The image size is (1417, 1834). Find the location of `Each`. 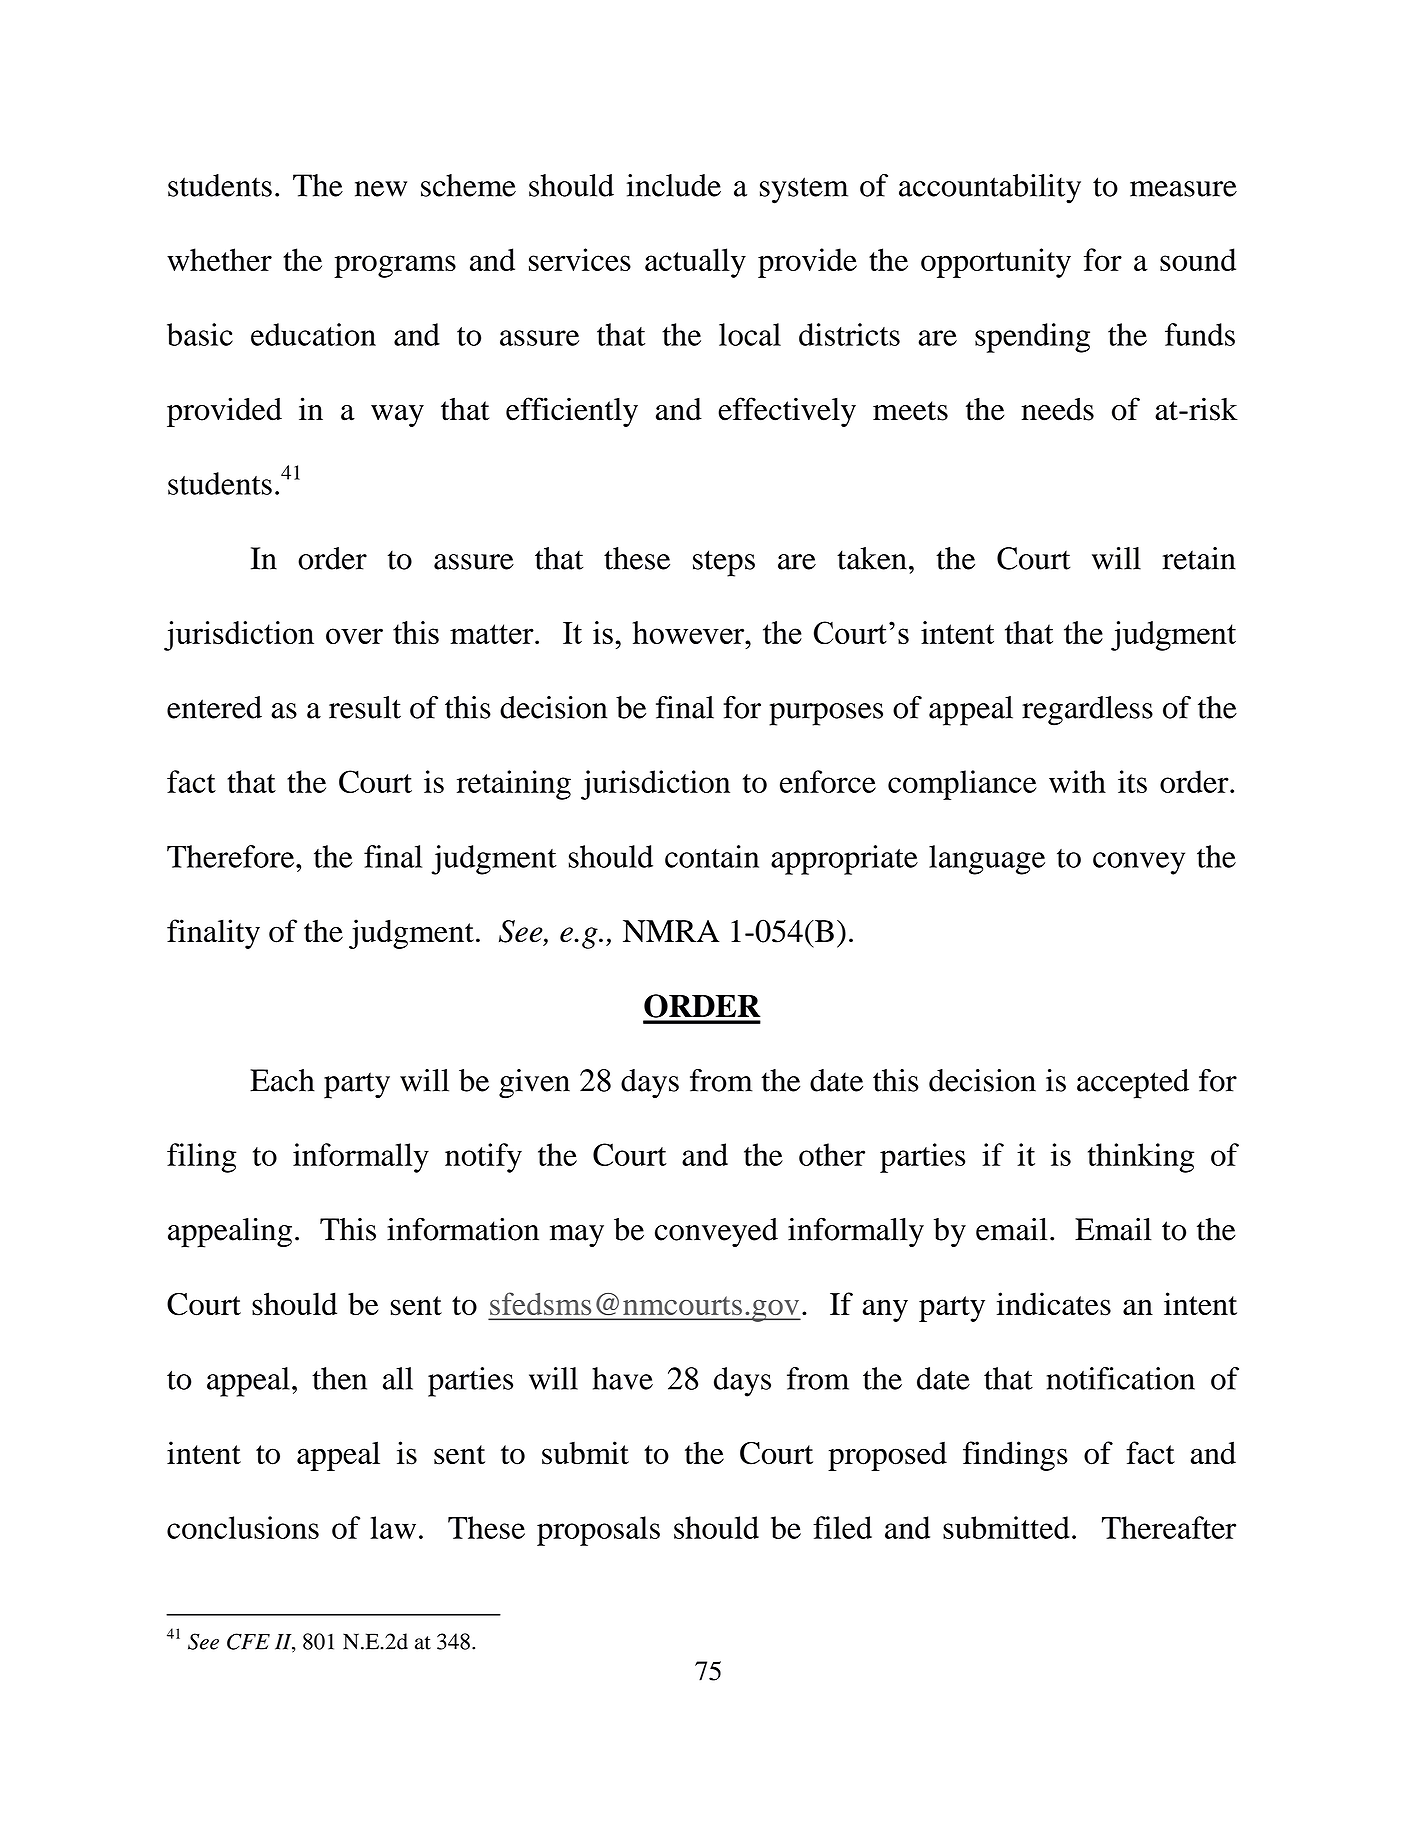

Each is located at coordinates (282, 1080).
